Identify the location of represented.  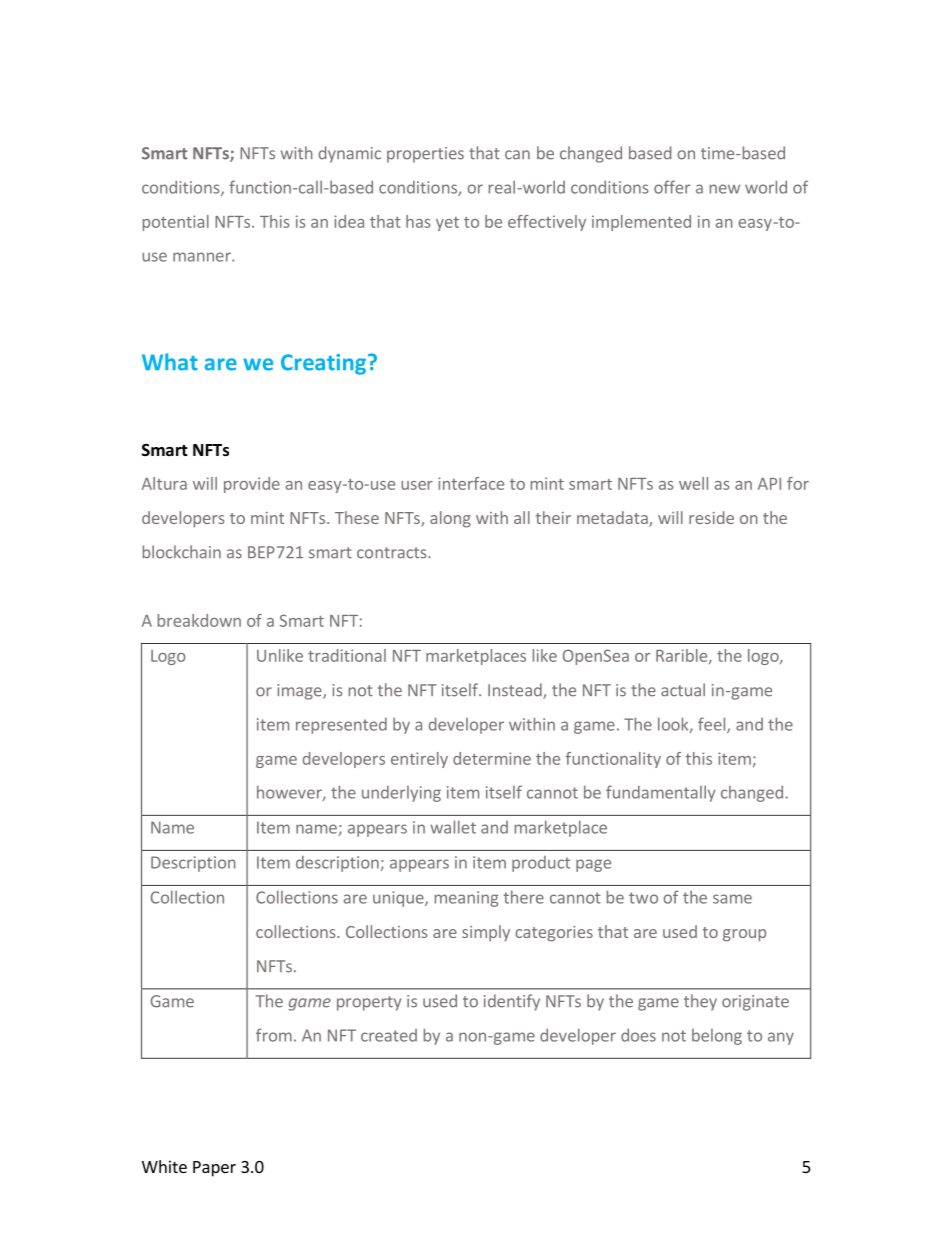
(341, 726).
